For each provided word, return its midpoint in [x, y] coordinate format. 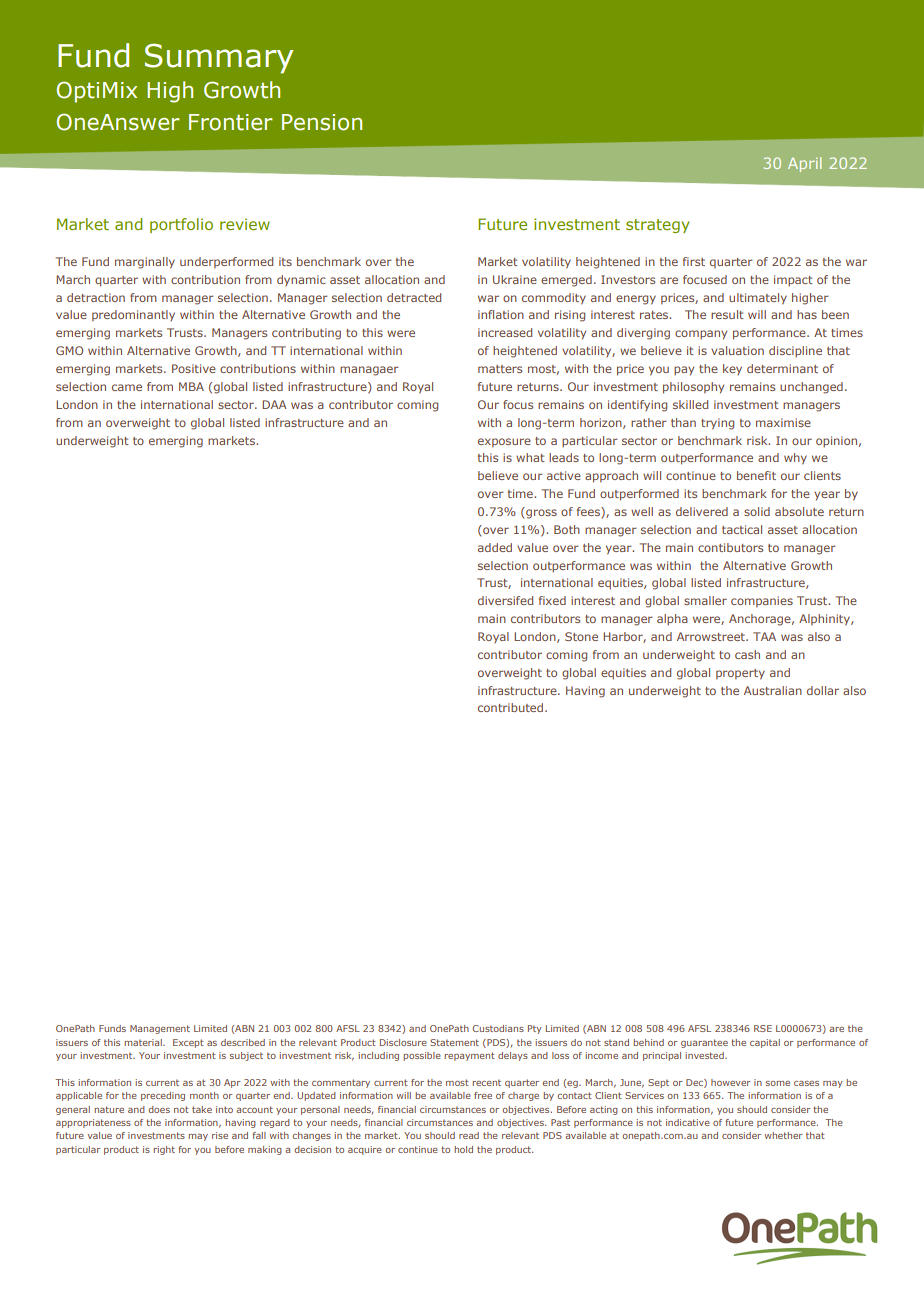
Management [160, 1029]
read [469, 1135]
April [804, 164]
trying [717, 424]
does [159, 1109]
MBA [191, 386]
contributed [512, 707]
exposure [504, 442]
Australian [773, 690]
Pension [322, 122]
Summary [219, 58]
